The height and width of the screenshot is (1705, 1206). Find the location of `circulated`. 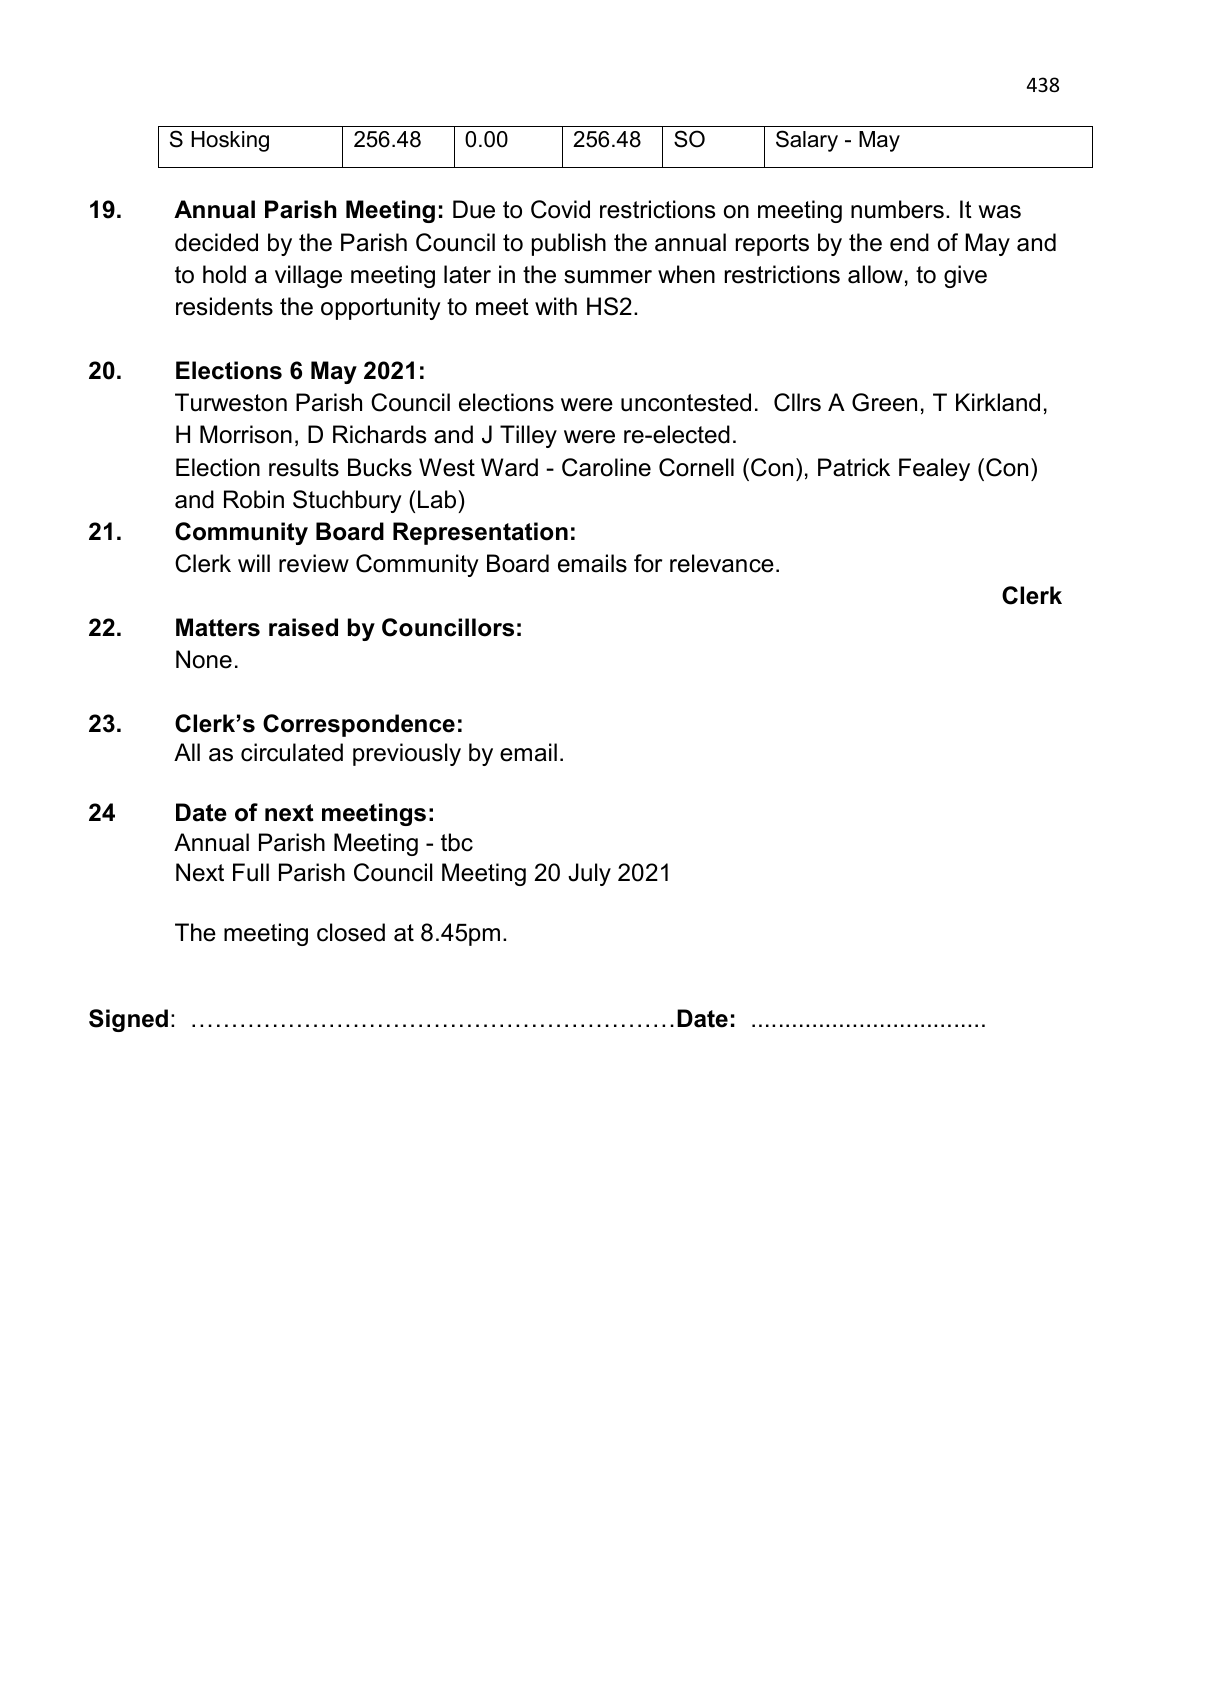

circulated is located at coordinates (292, 752).
